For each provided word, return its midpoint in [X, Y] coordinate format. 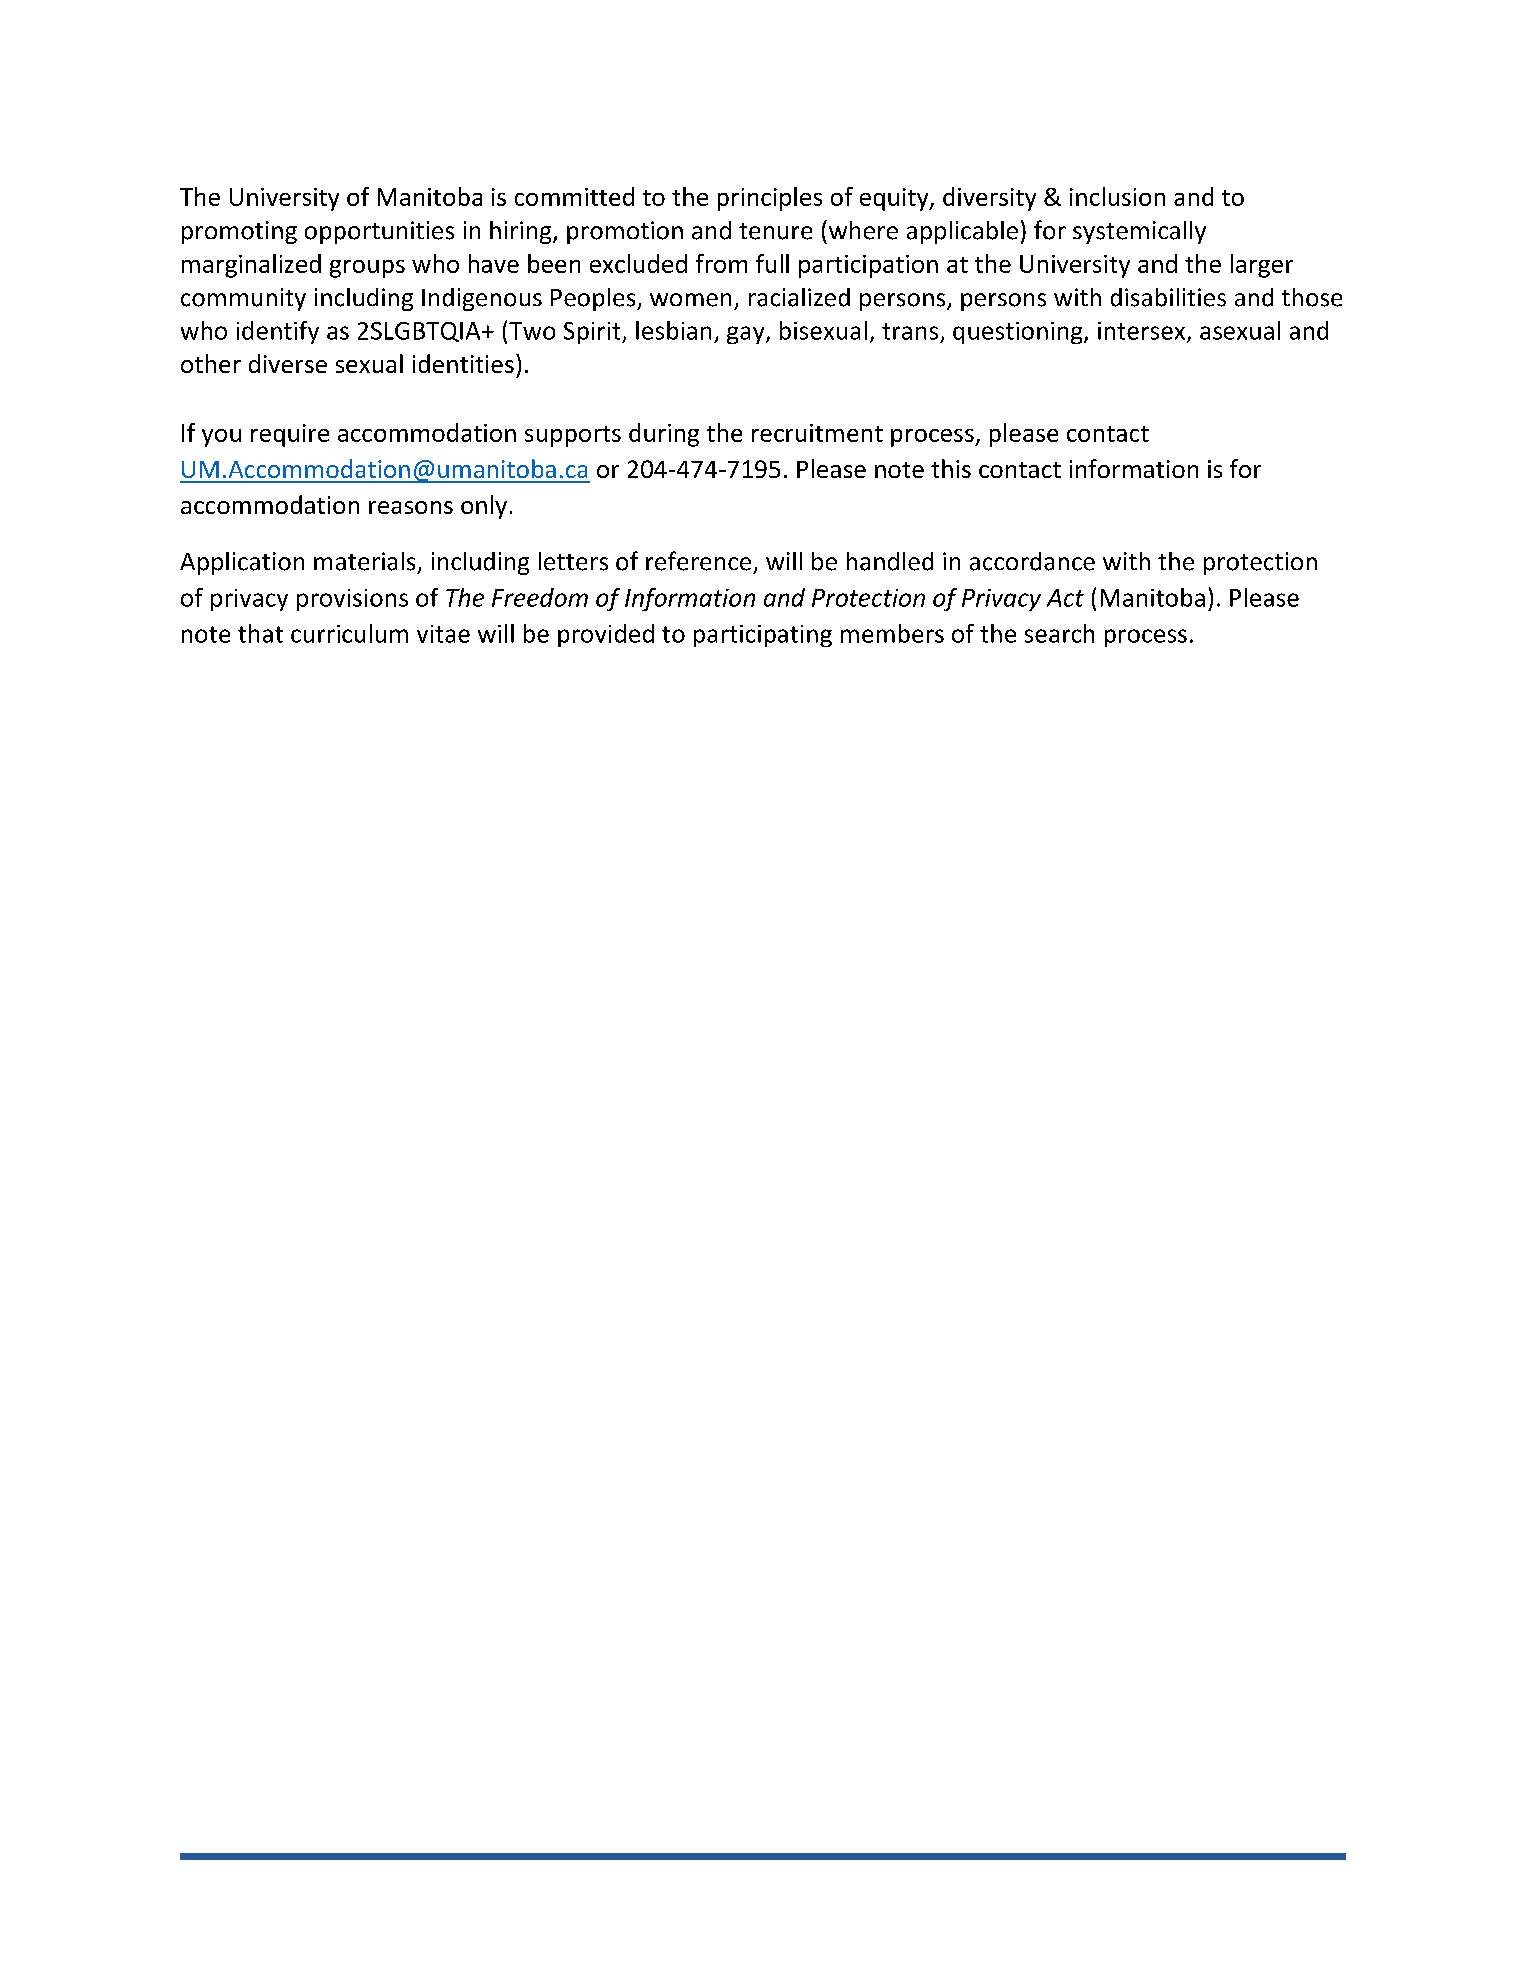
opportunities [379, 232]
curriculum [349, 633]
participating [763, 636]
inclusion [1117, 196]
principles [770, 199]
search [1059, 633]
